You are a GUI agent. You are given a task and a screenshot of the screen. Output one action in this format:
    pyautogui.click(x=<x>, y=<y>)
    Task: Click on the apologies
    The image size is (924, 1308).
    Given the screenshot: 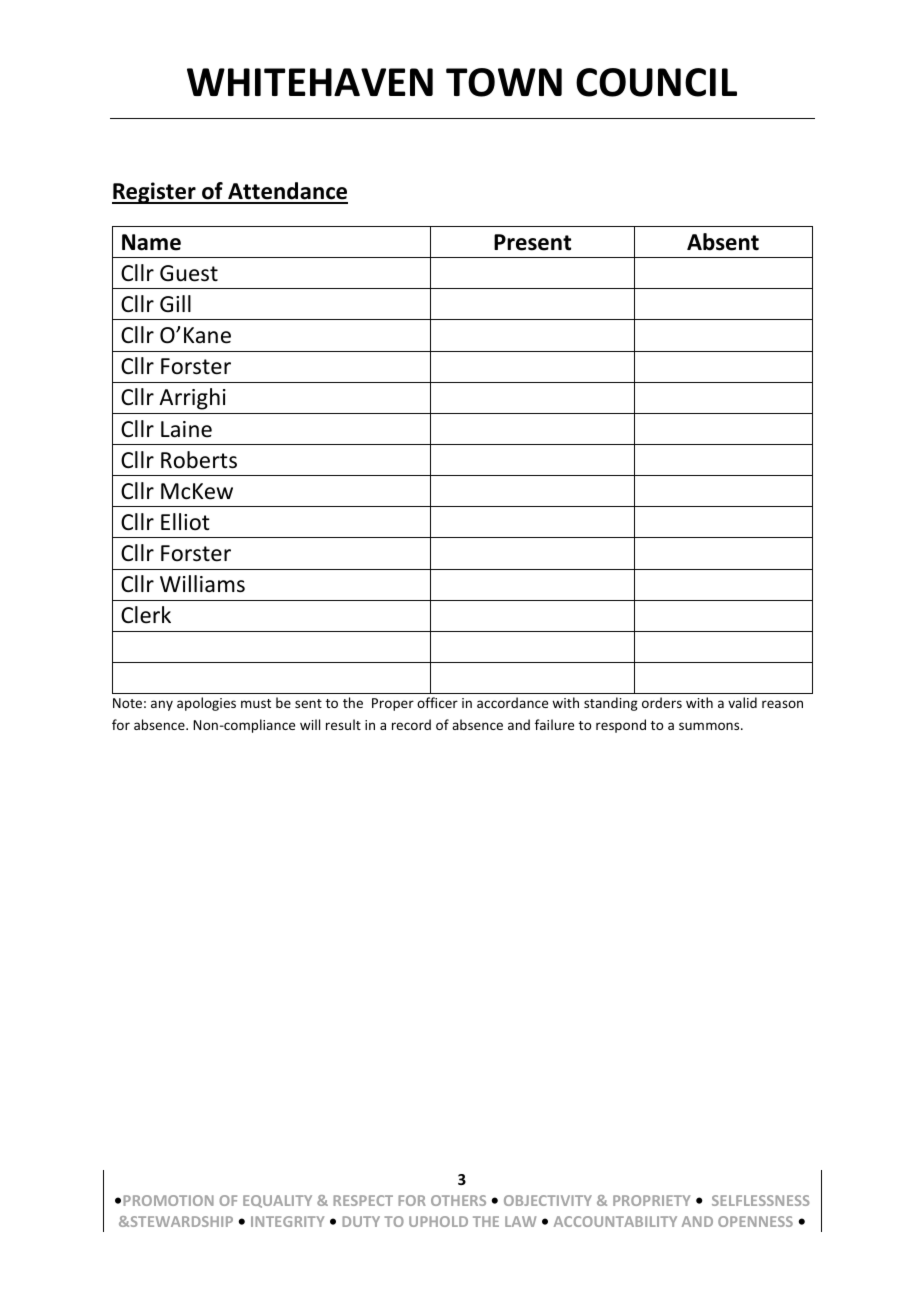 What is the action you would take?
    pyautogui.click(x=206, y=704)
